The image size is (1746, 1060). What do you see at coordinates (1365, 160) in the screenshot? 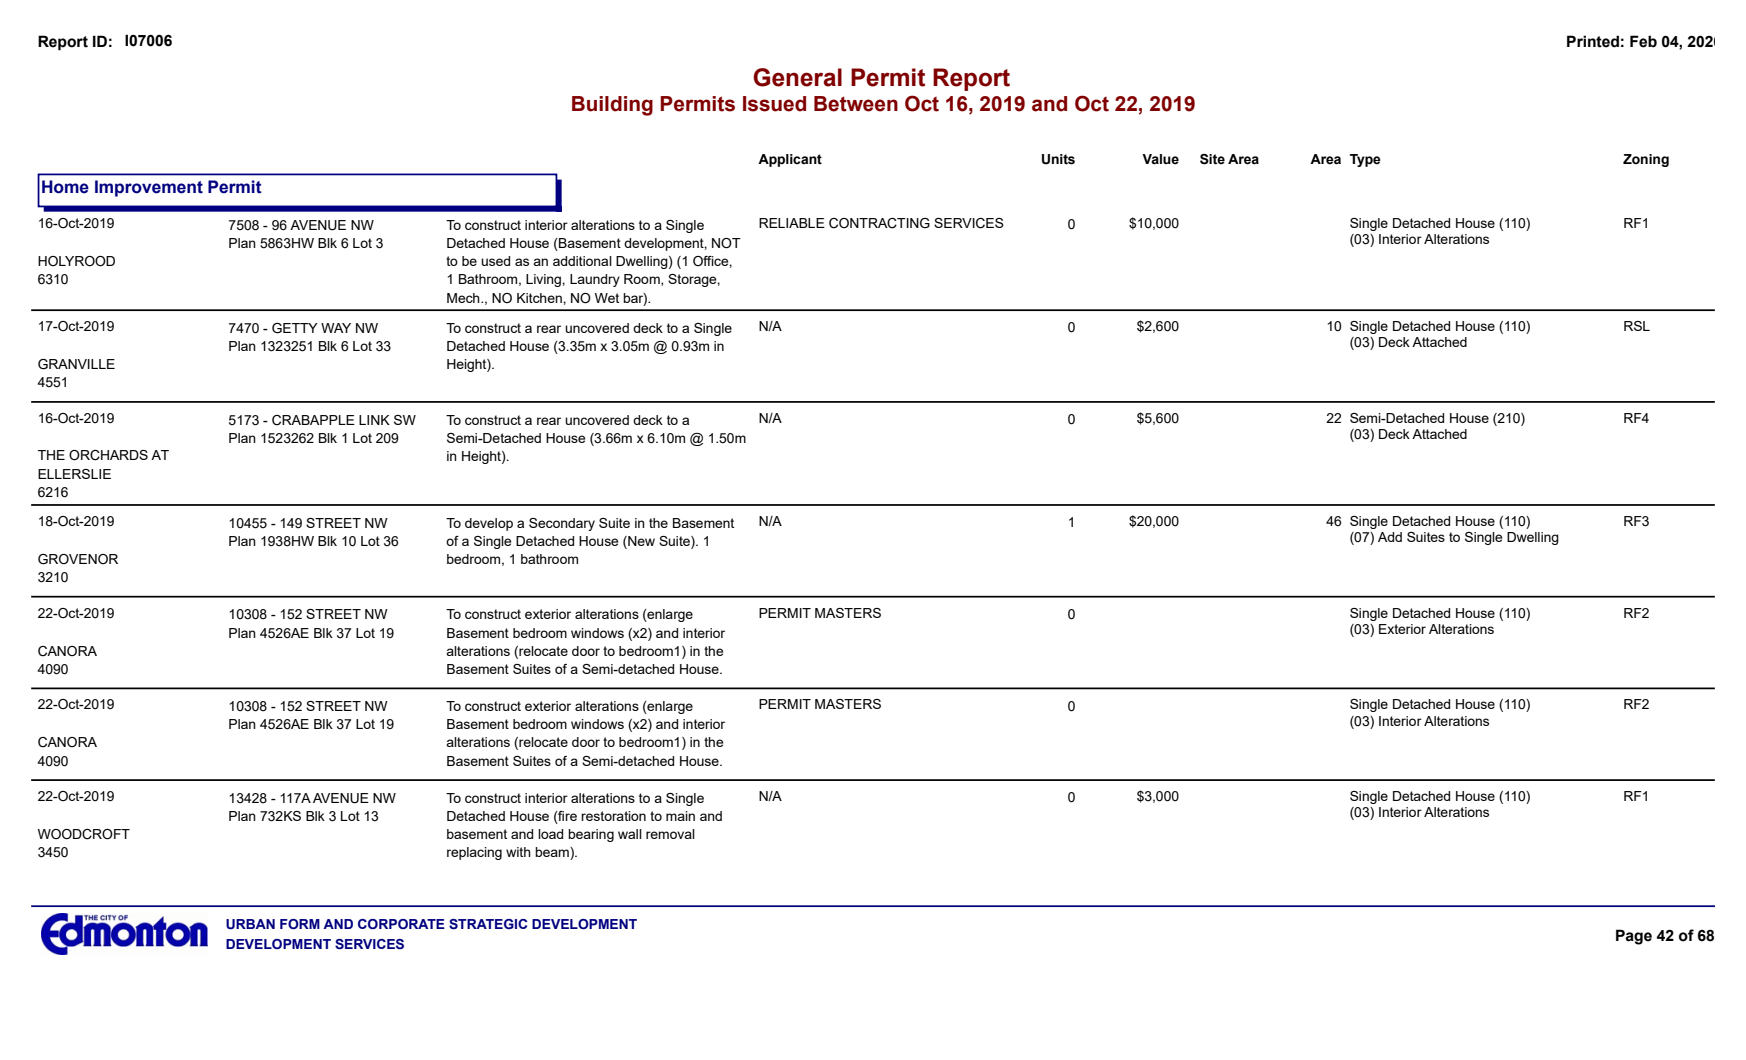
I see `Type` at bounding box center [1365, 160].
